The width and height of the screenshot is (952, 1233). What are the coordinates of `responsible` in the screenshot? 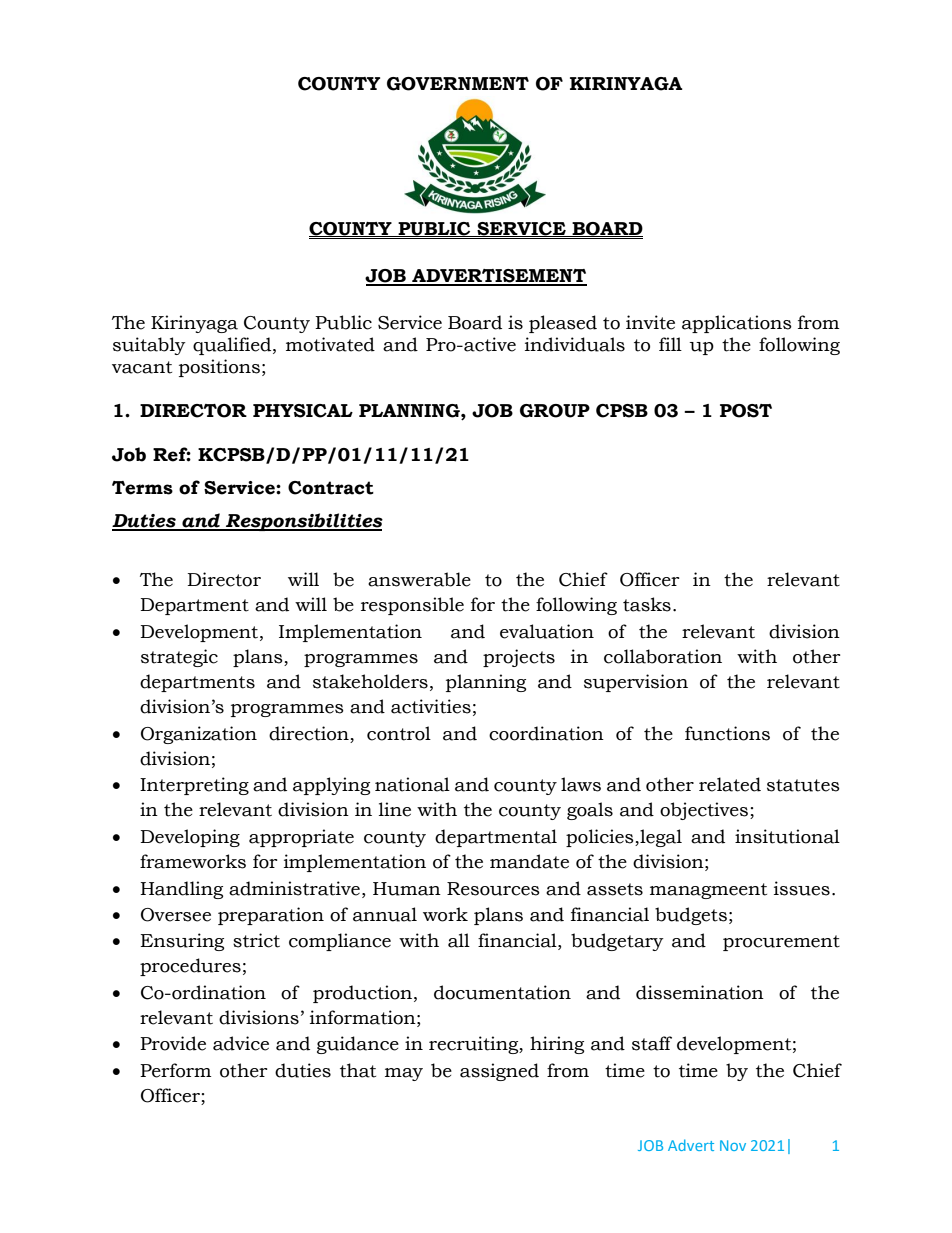 It's located at (412, 606).
